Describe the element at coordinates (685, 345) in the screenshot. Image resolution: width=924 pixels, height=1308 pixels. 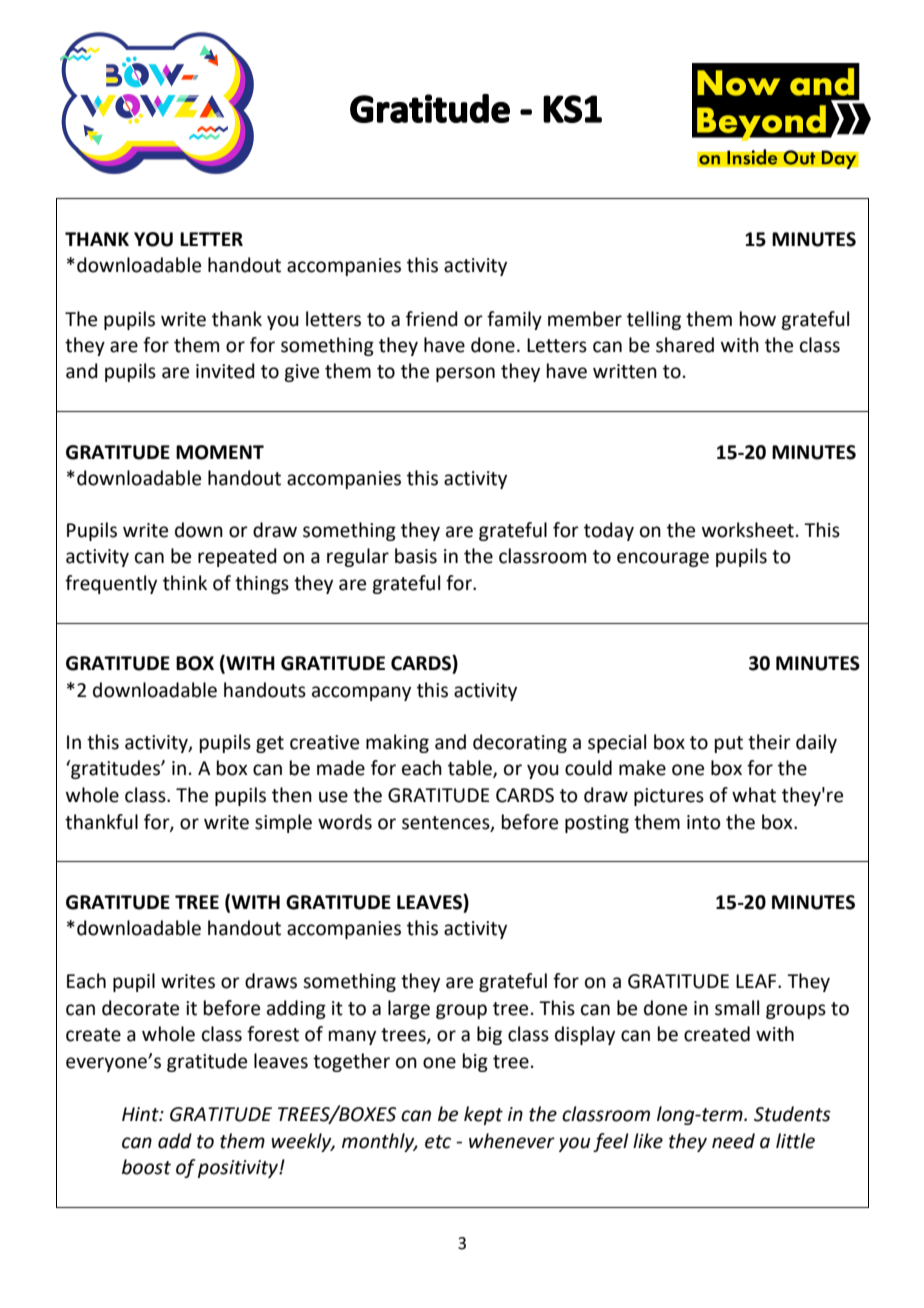
I see `shared` at that location.
